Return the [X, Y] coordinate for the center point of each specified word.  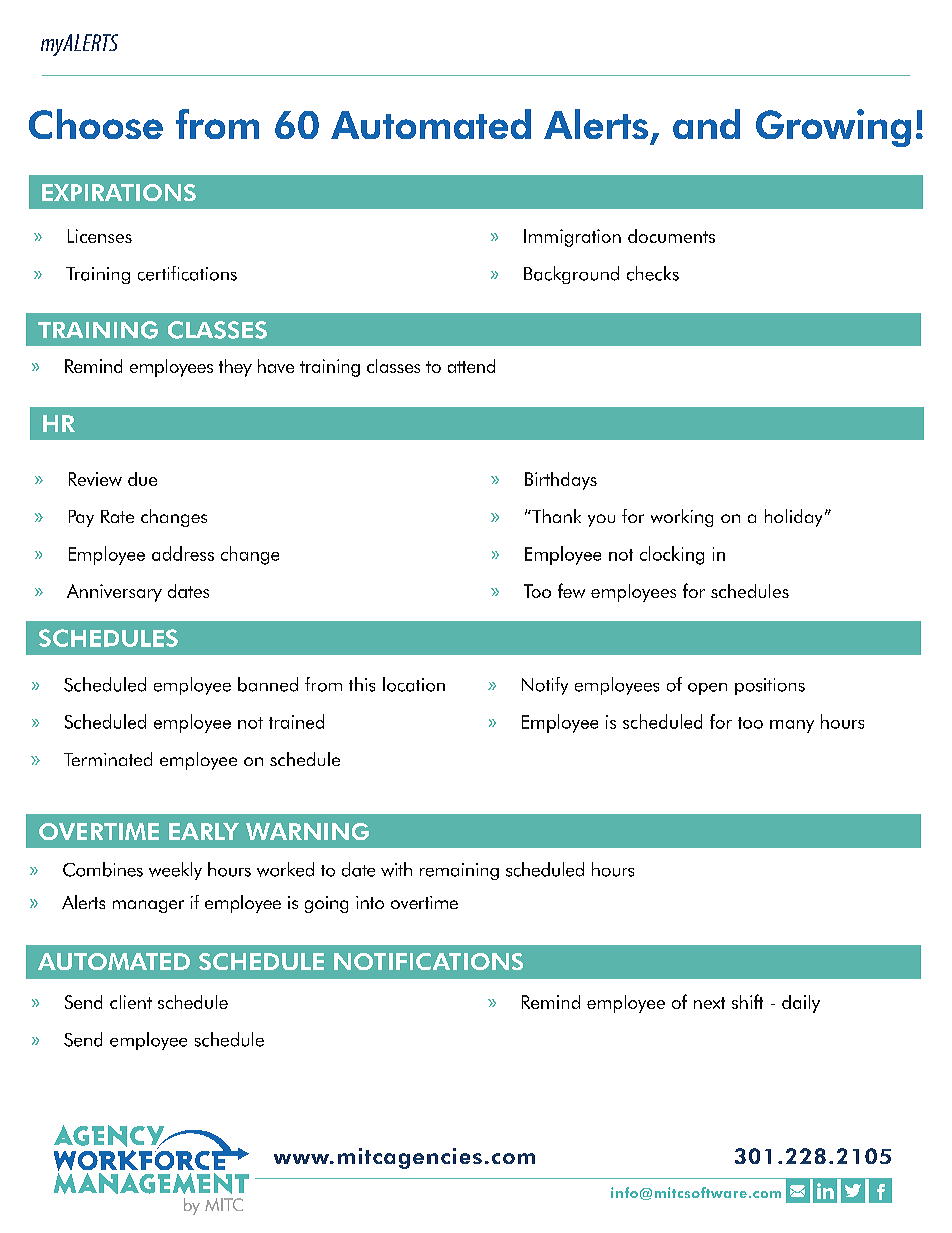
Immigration [572, 238]
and [706, 124]
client [131, 1002]
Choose [96, 124]
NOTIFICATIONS [428, 961]
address [183, 553]
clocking [672, 555]
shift [747, 1001]
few [571, 590]
